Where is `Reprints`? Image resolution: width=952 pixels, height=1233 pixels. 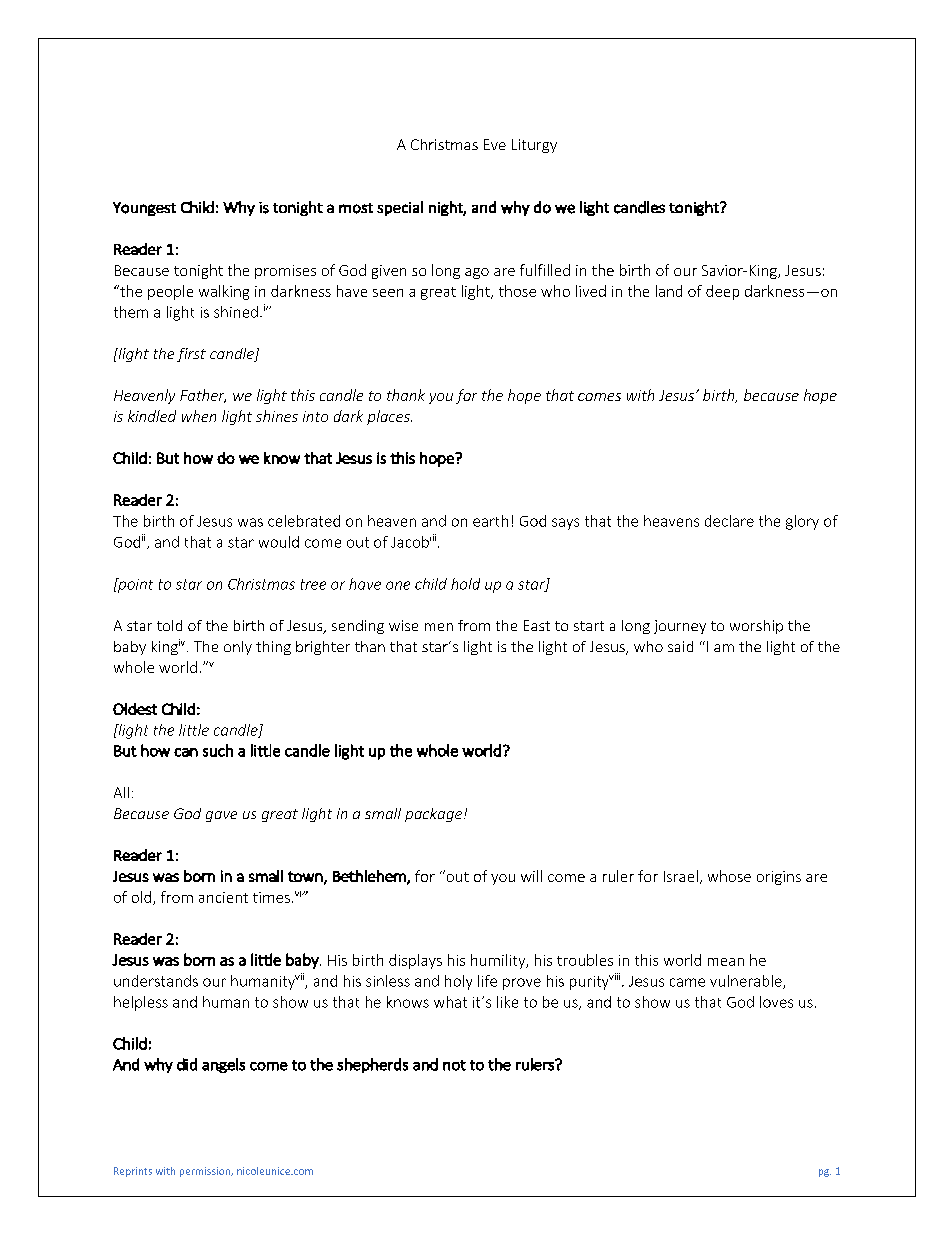 Reprints is located at coordinates (133, 1172).
